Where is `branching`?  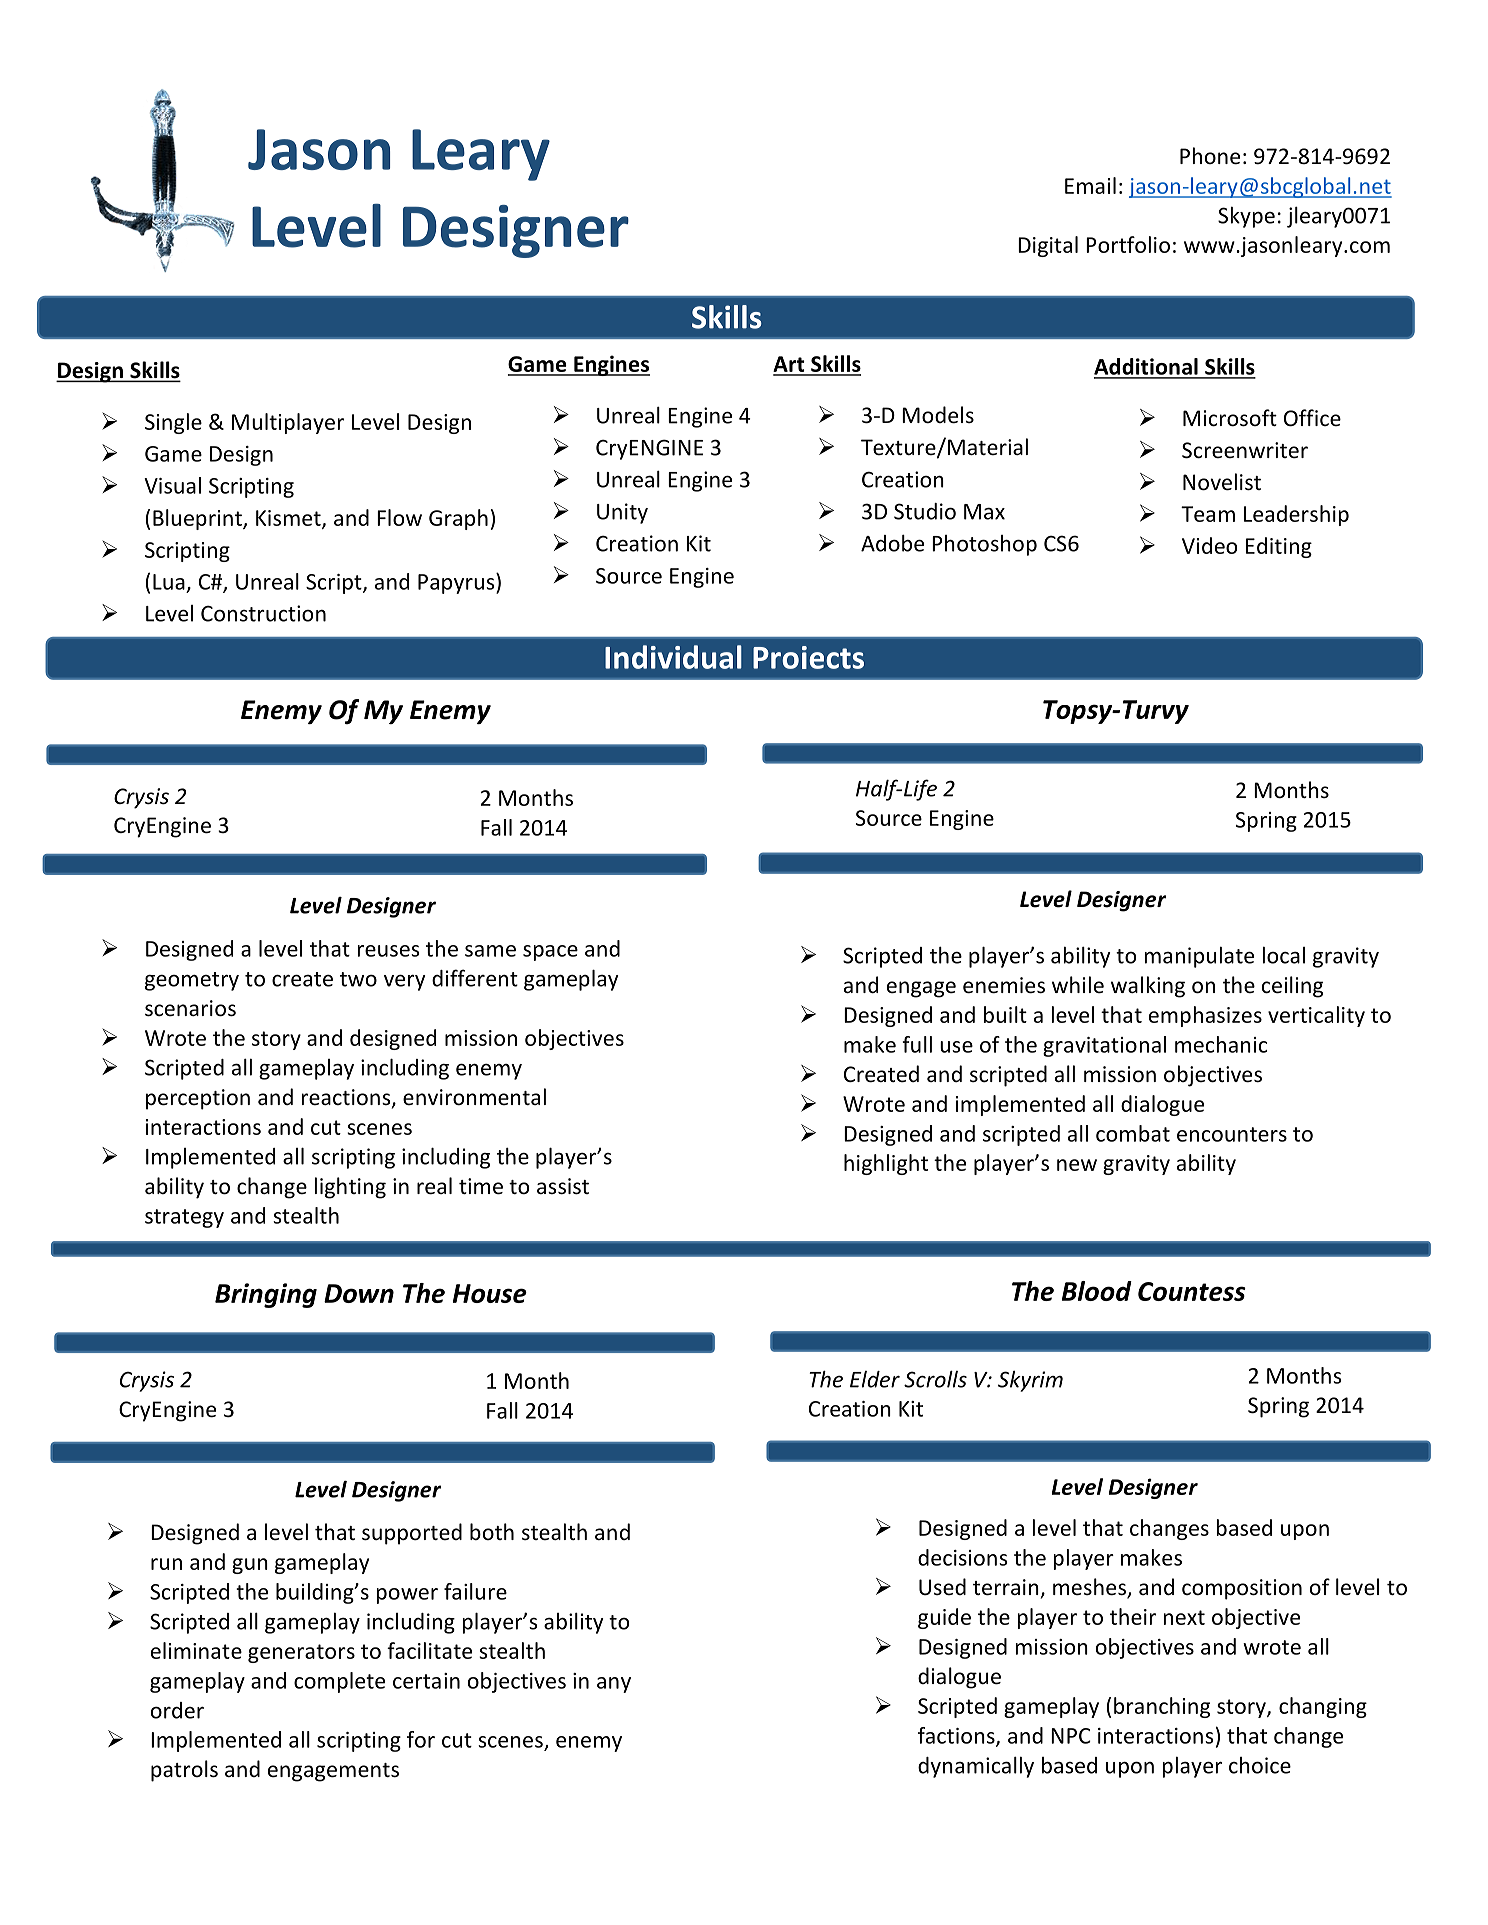
branching is located at coordinates (1162, 1707).
